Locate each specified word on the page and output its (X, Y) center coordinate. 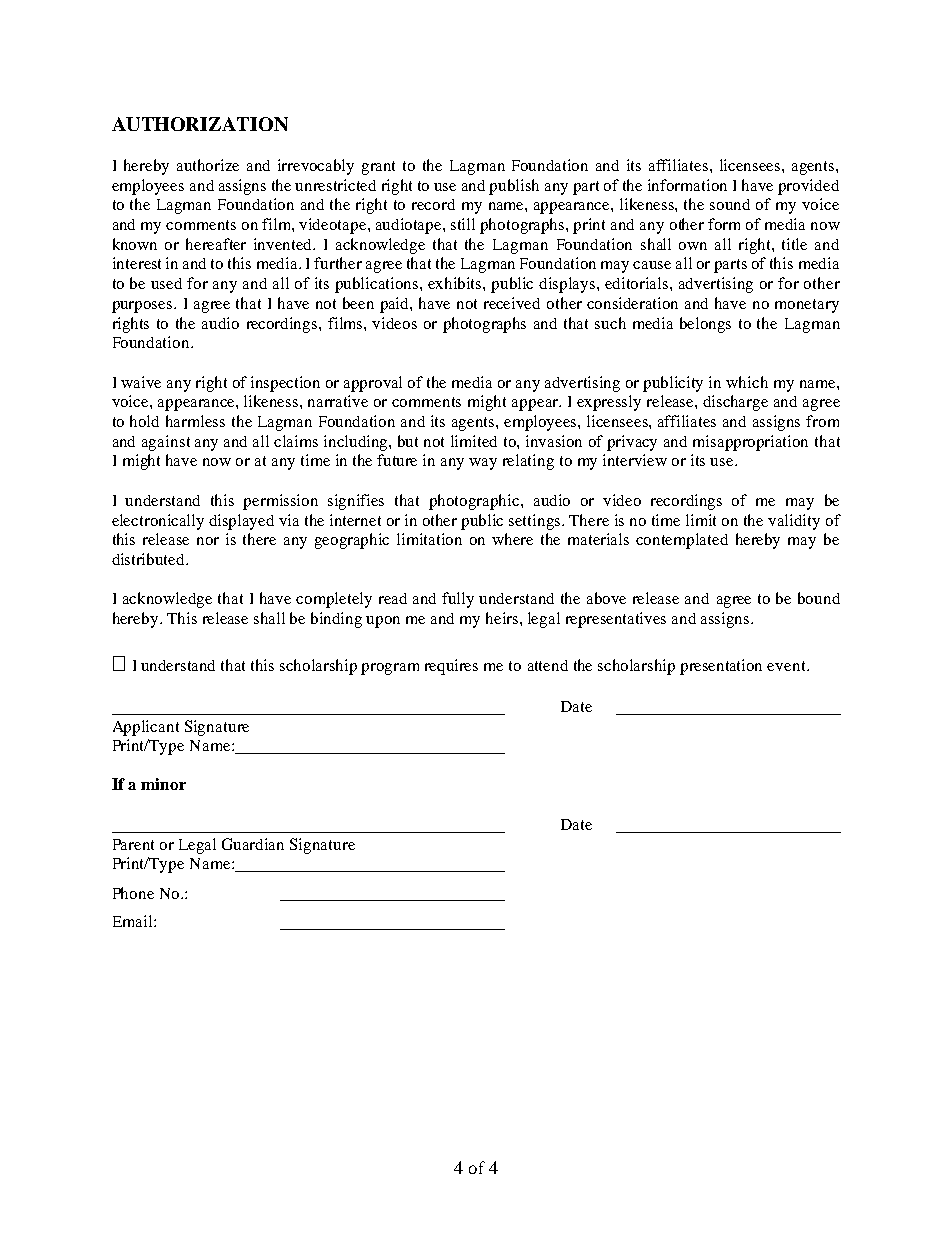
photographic (475, 502)
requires (451, 667)
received (512, 303)
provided (808, 187)
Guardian (253, 844)
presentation (721, 667)
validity (794, 522)
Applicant (146, 728)
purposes (143, 307)
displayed (241, 522)
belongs (705, 325)
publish (514, 187)
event (787, 666)
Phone (133, 893)
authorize (208, 165)
